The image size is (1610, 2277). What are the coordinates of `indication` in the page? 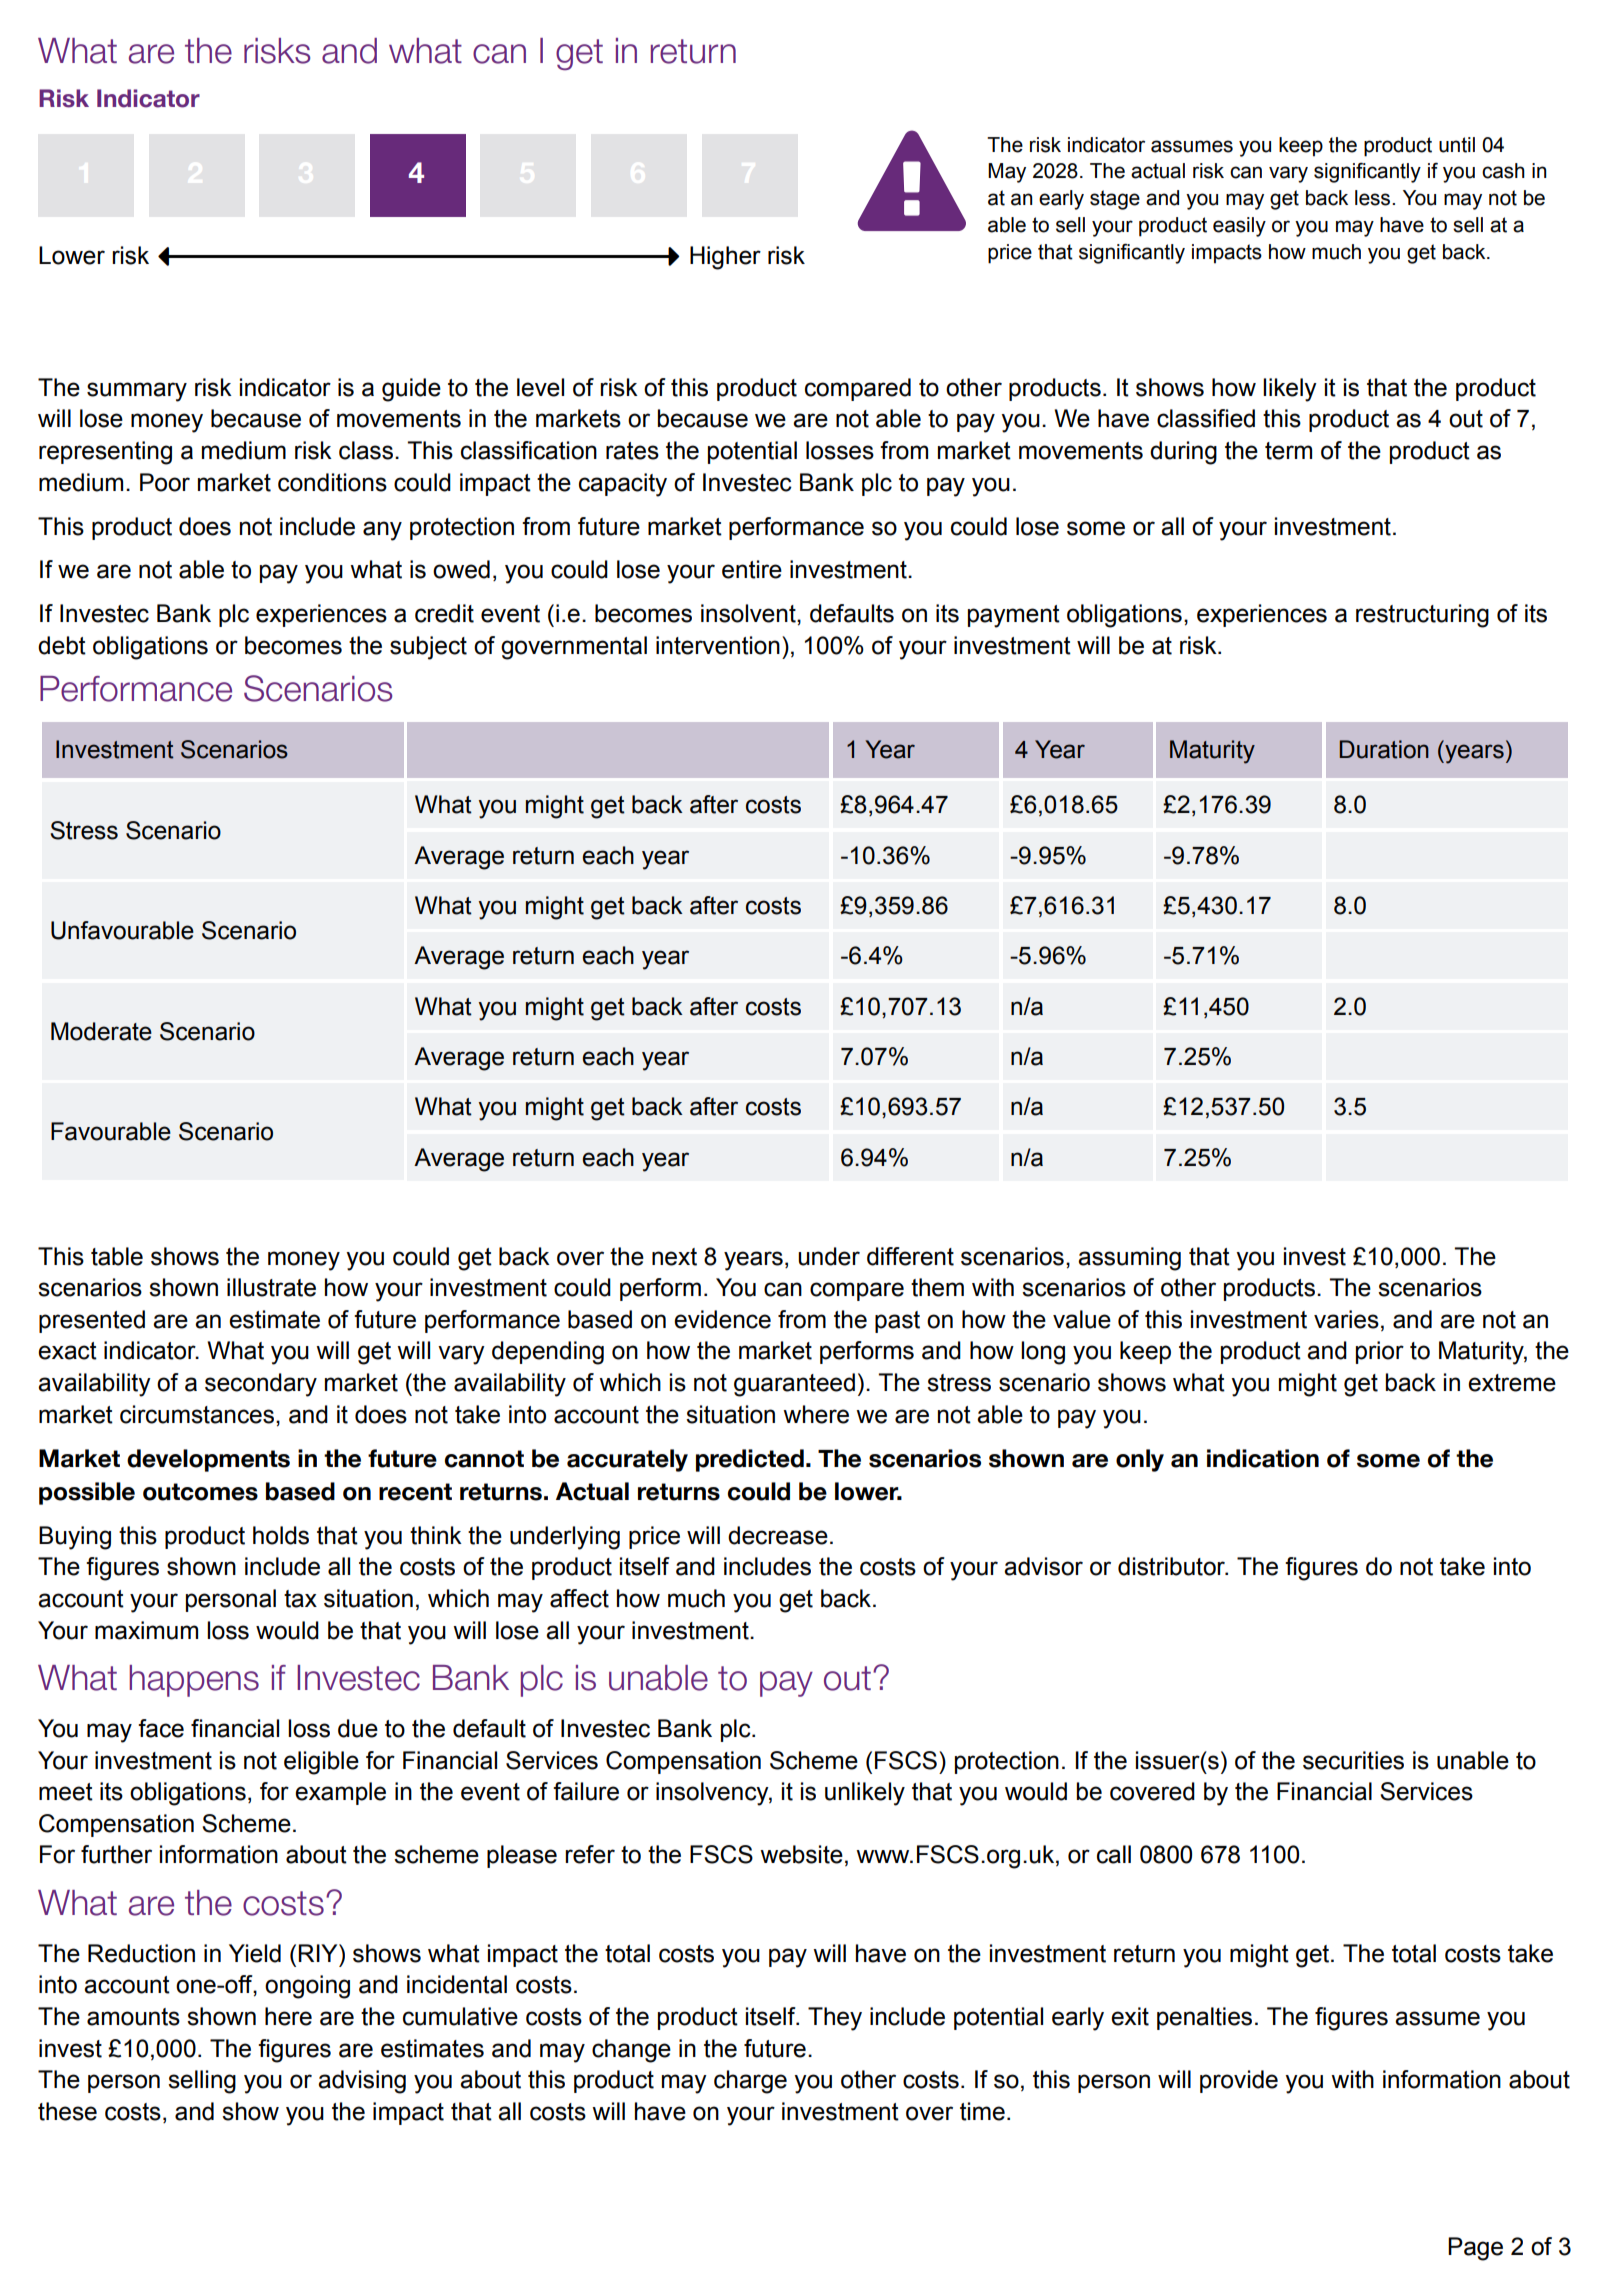 It's located at (1263, 1458).
